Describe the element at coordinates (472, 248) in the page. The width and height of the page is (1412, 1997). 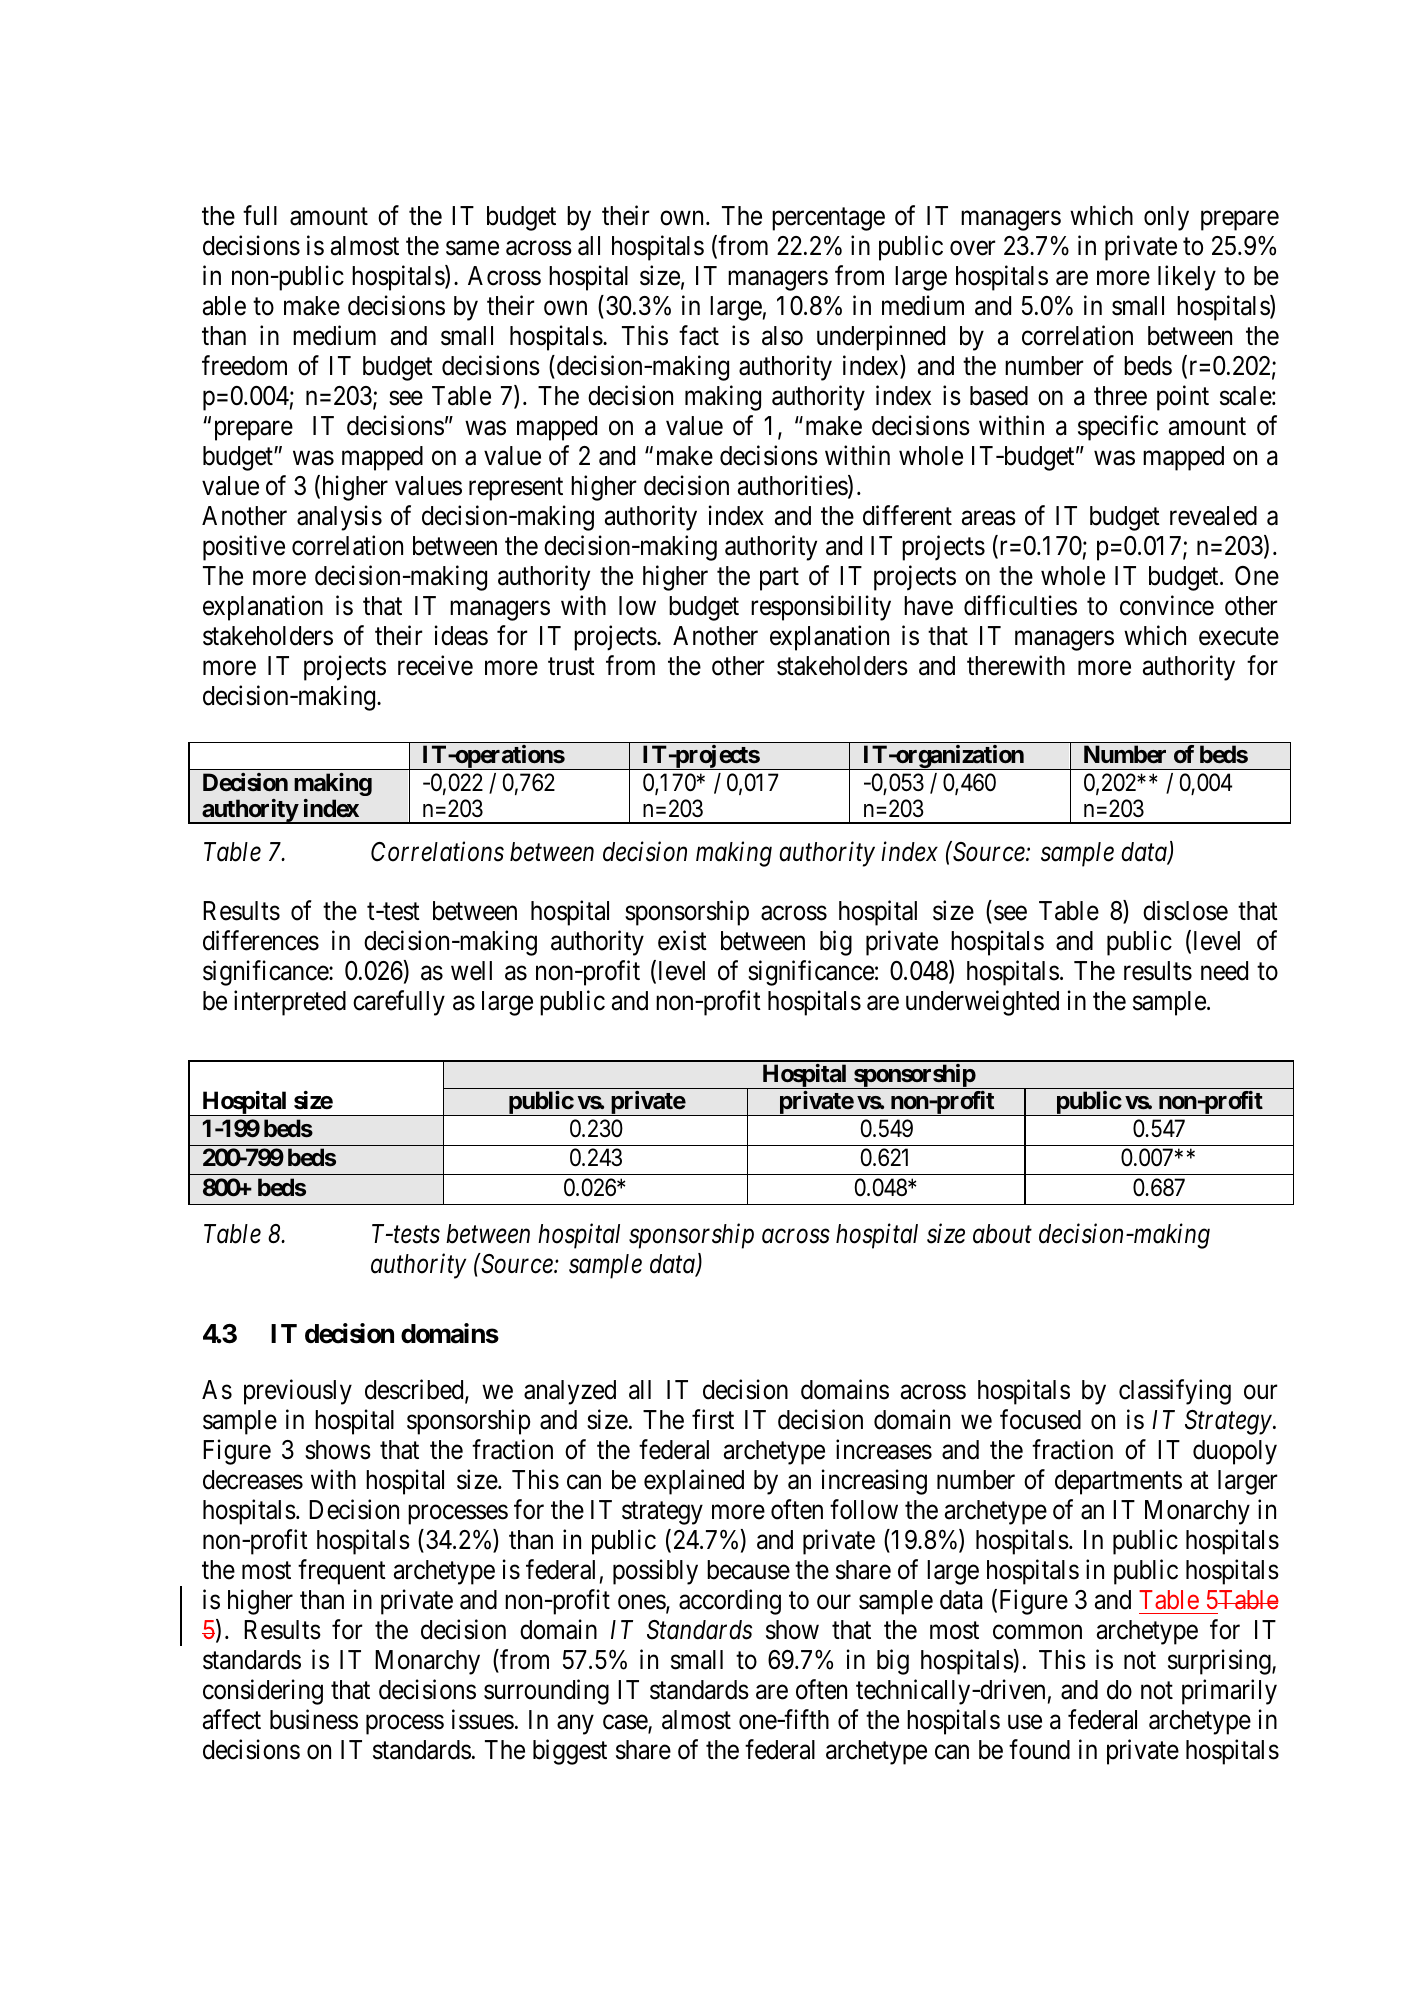
I see `same` at that location.
